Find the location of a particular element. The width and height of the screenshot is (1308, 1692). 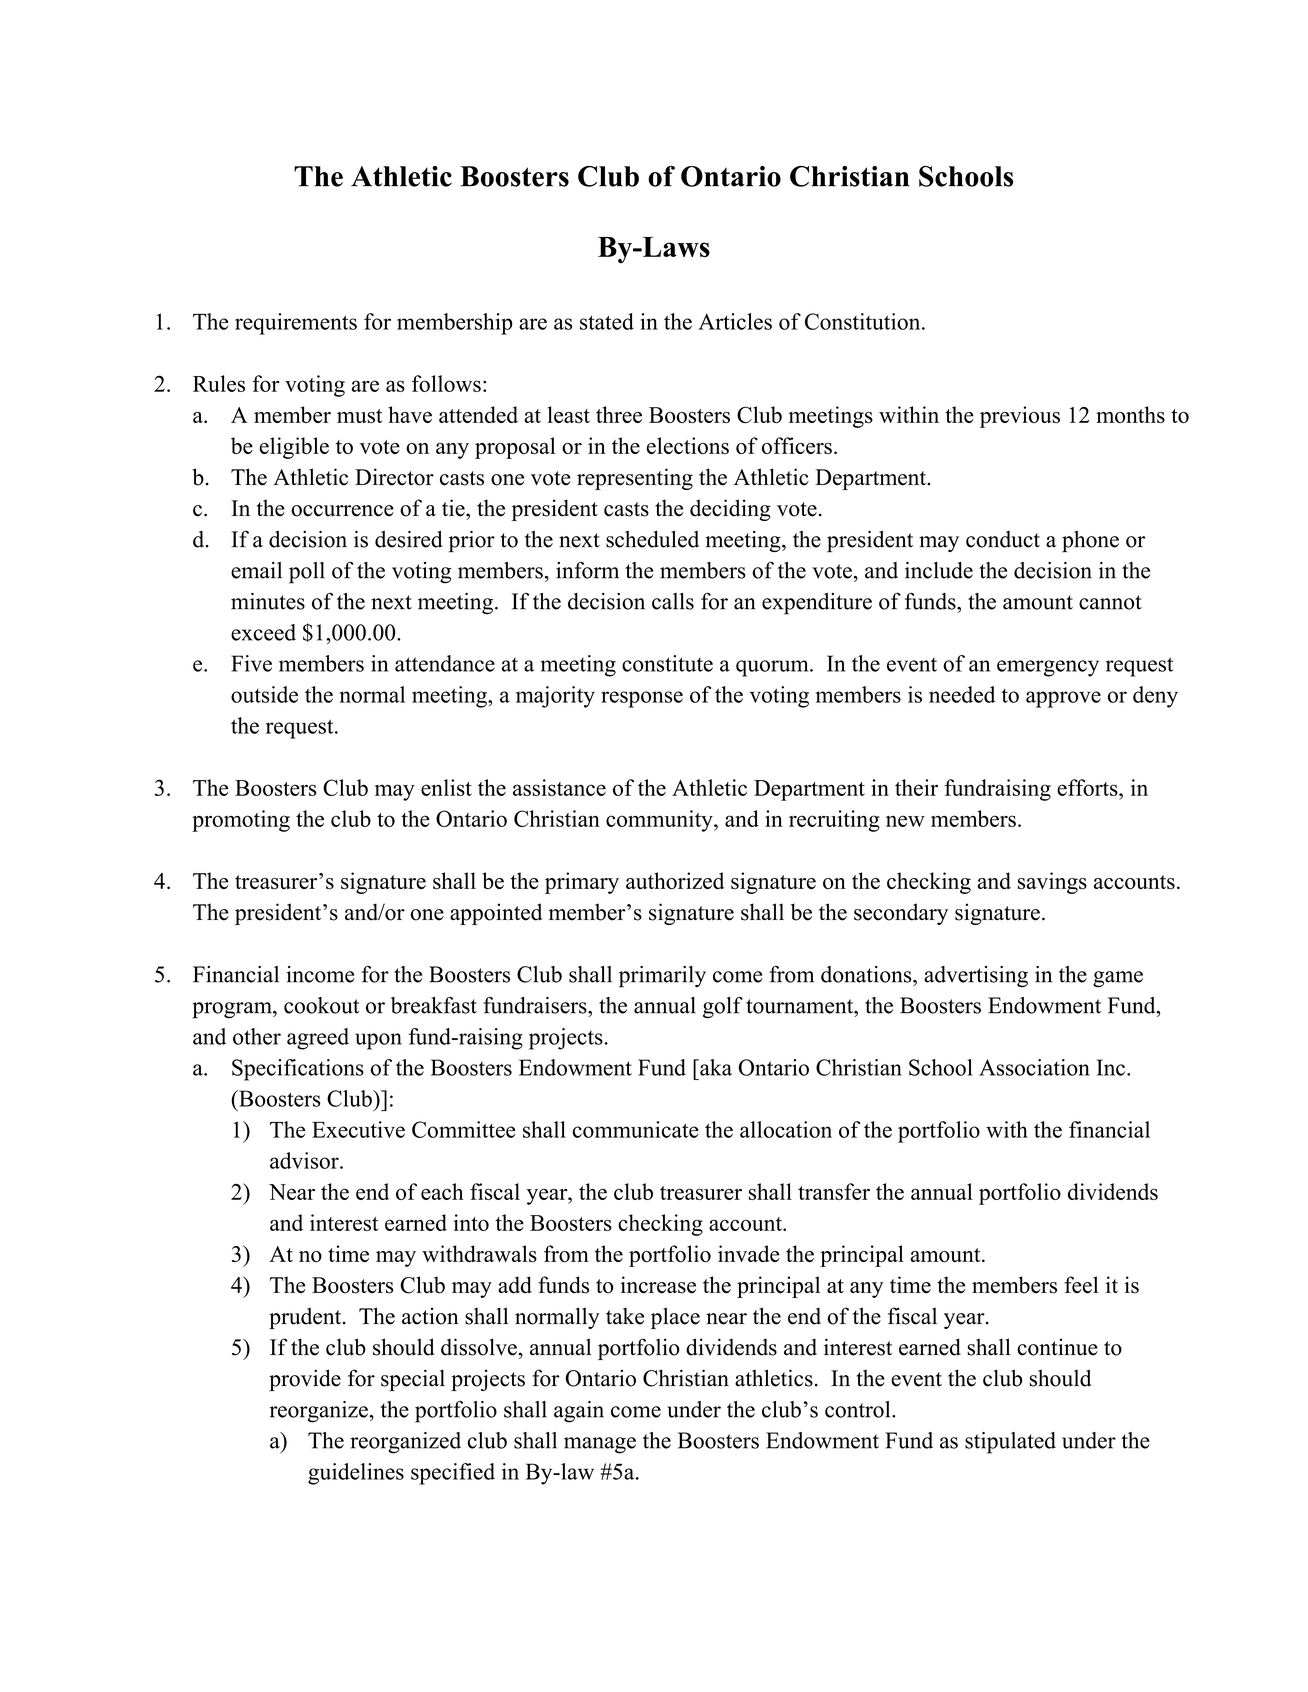

Association is located at coordinates (1034, 1067).
